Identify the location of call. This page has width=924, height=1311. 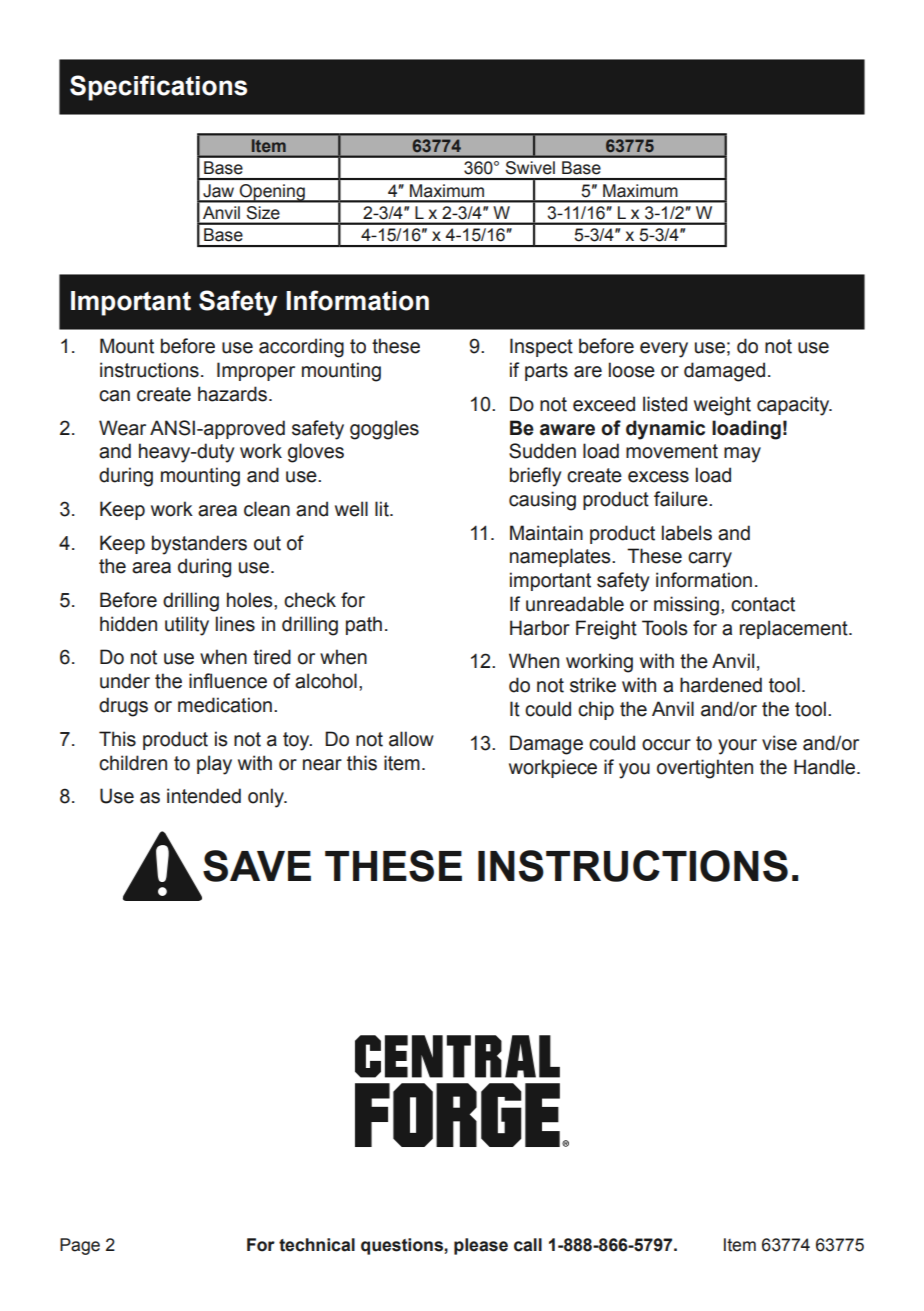
(528, 1245).
